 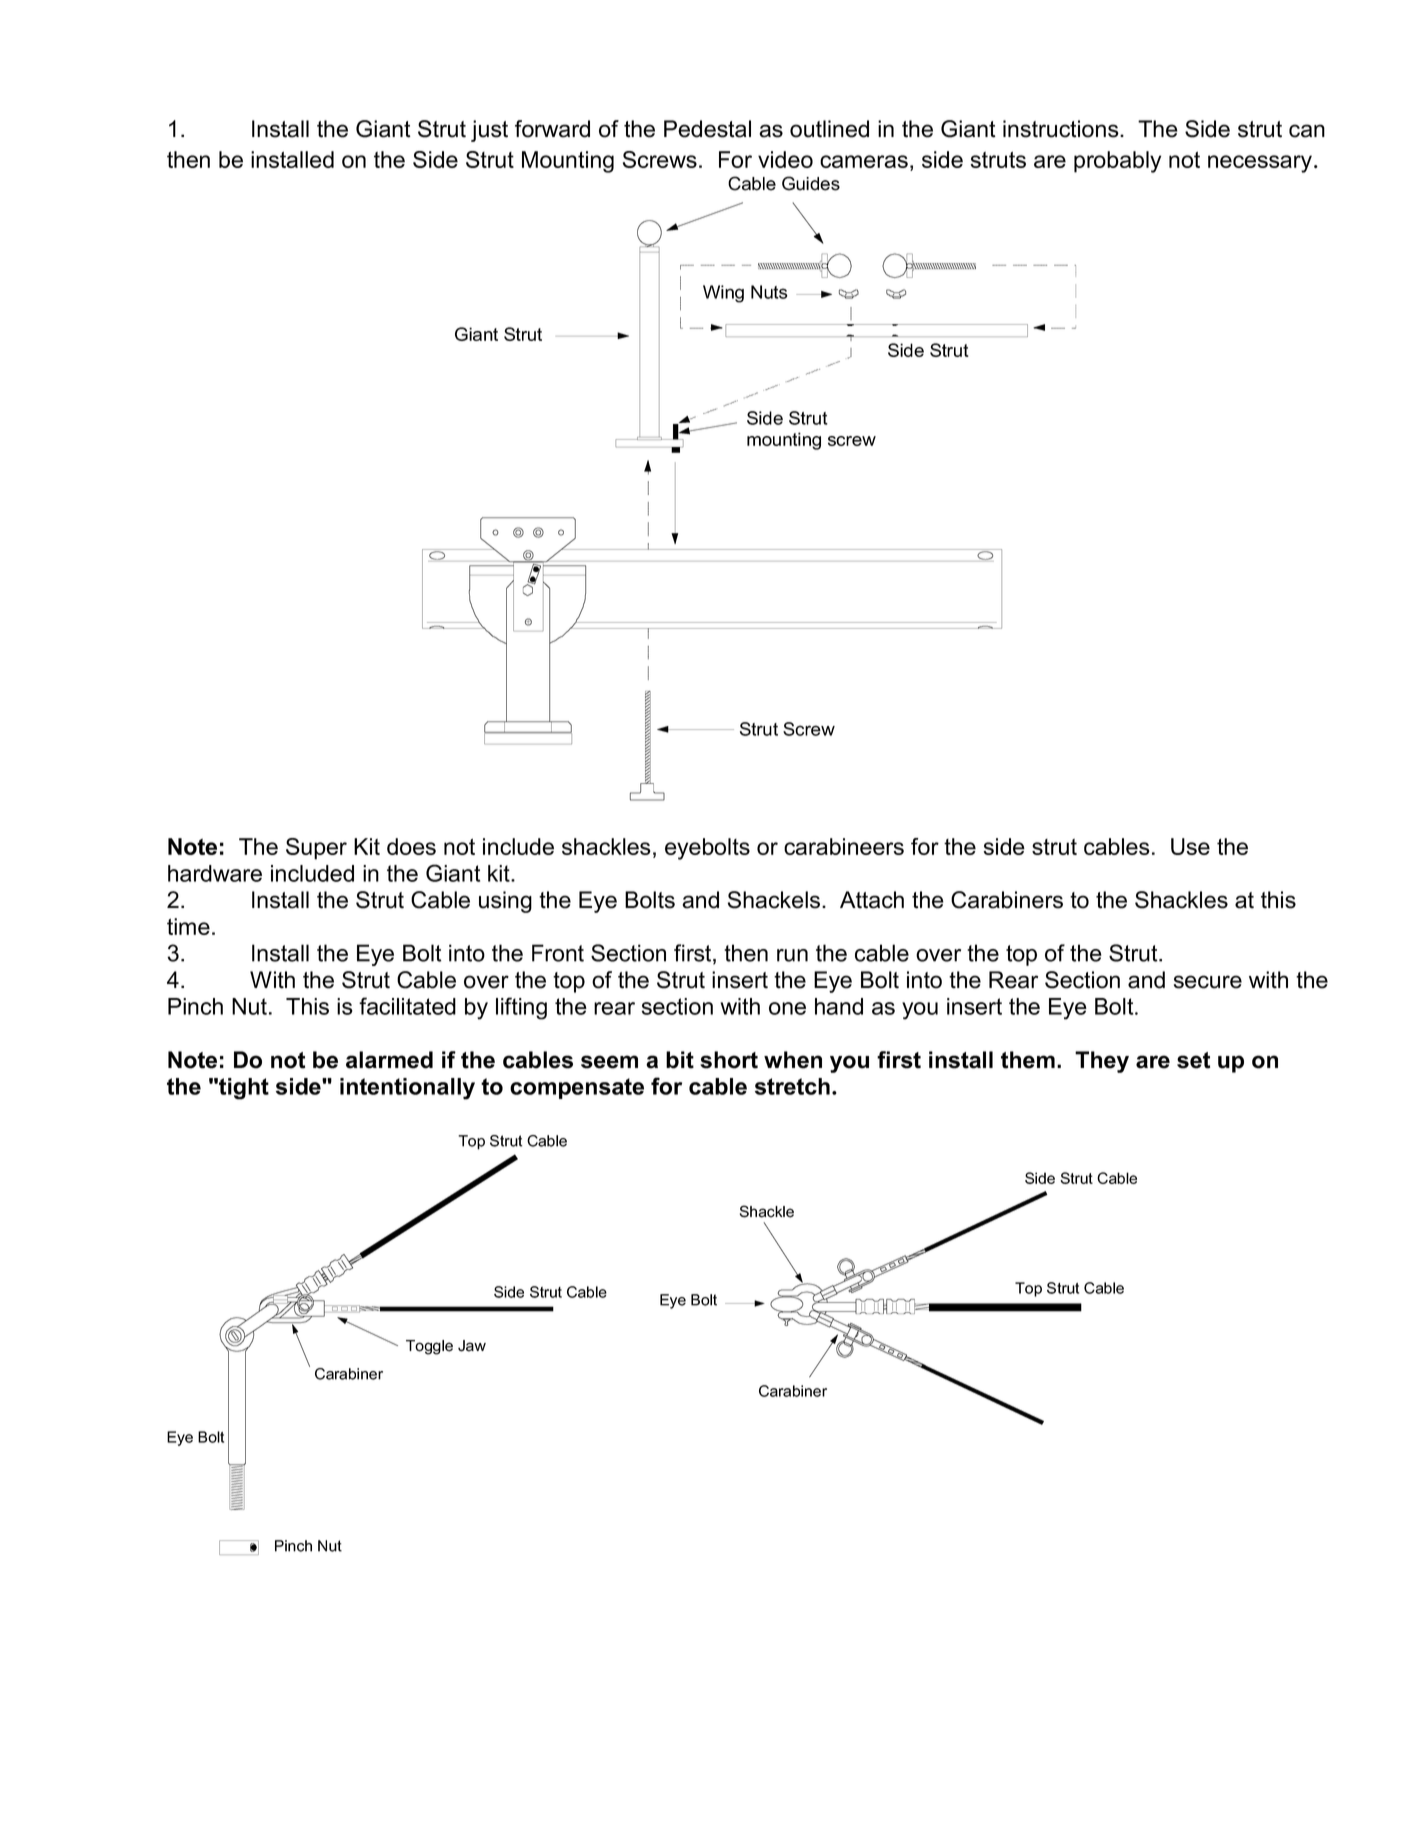 What do you see at coordinates (785, 159) in the document?
I see `video` at bounding box center [785, 159].
